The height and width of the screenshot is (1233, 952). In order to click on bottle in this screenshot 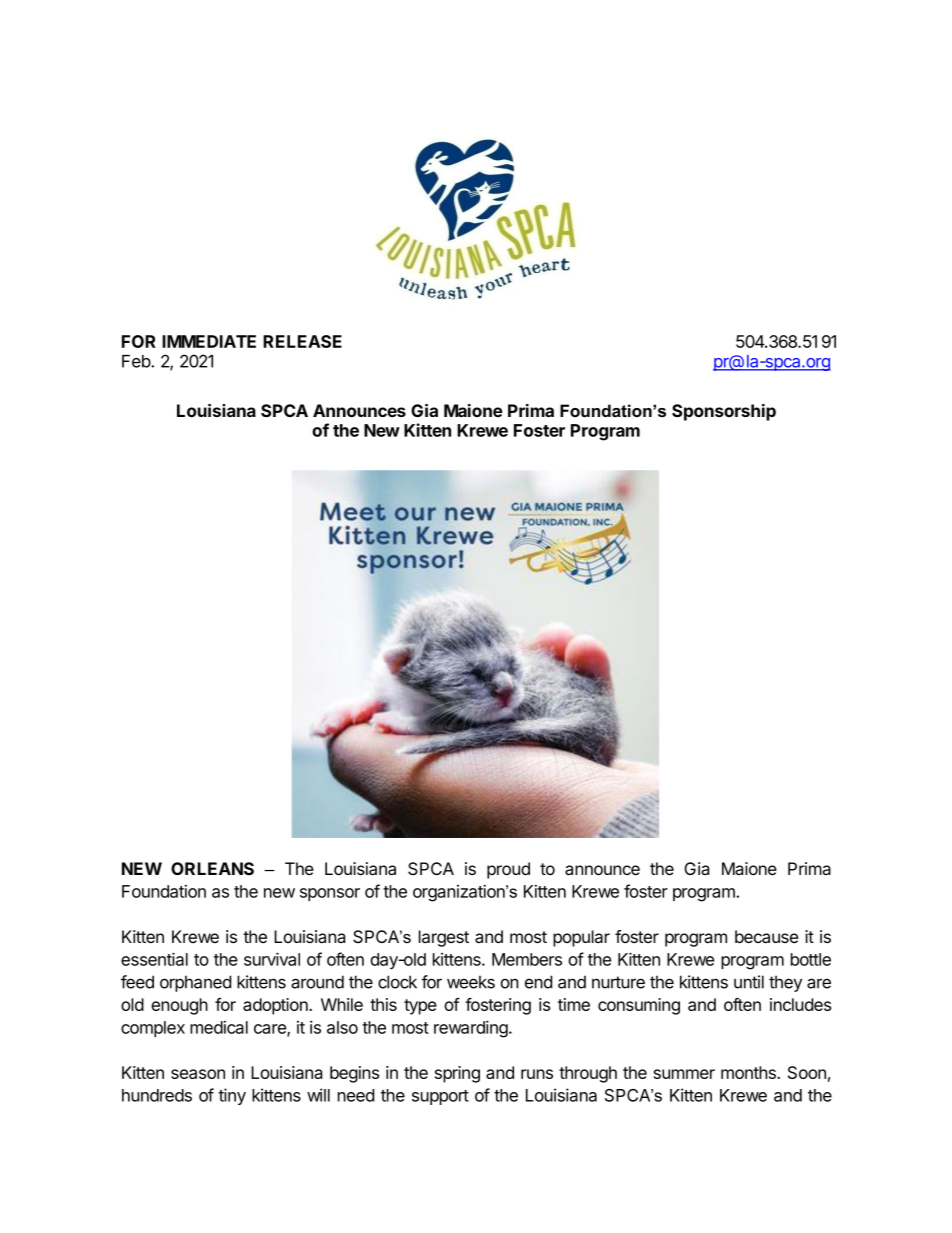, I will do `click(811, 959)`.
